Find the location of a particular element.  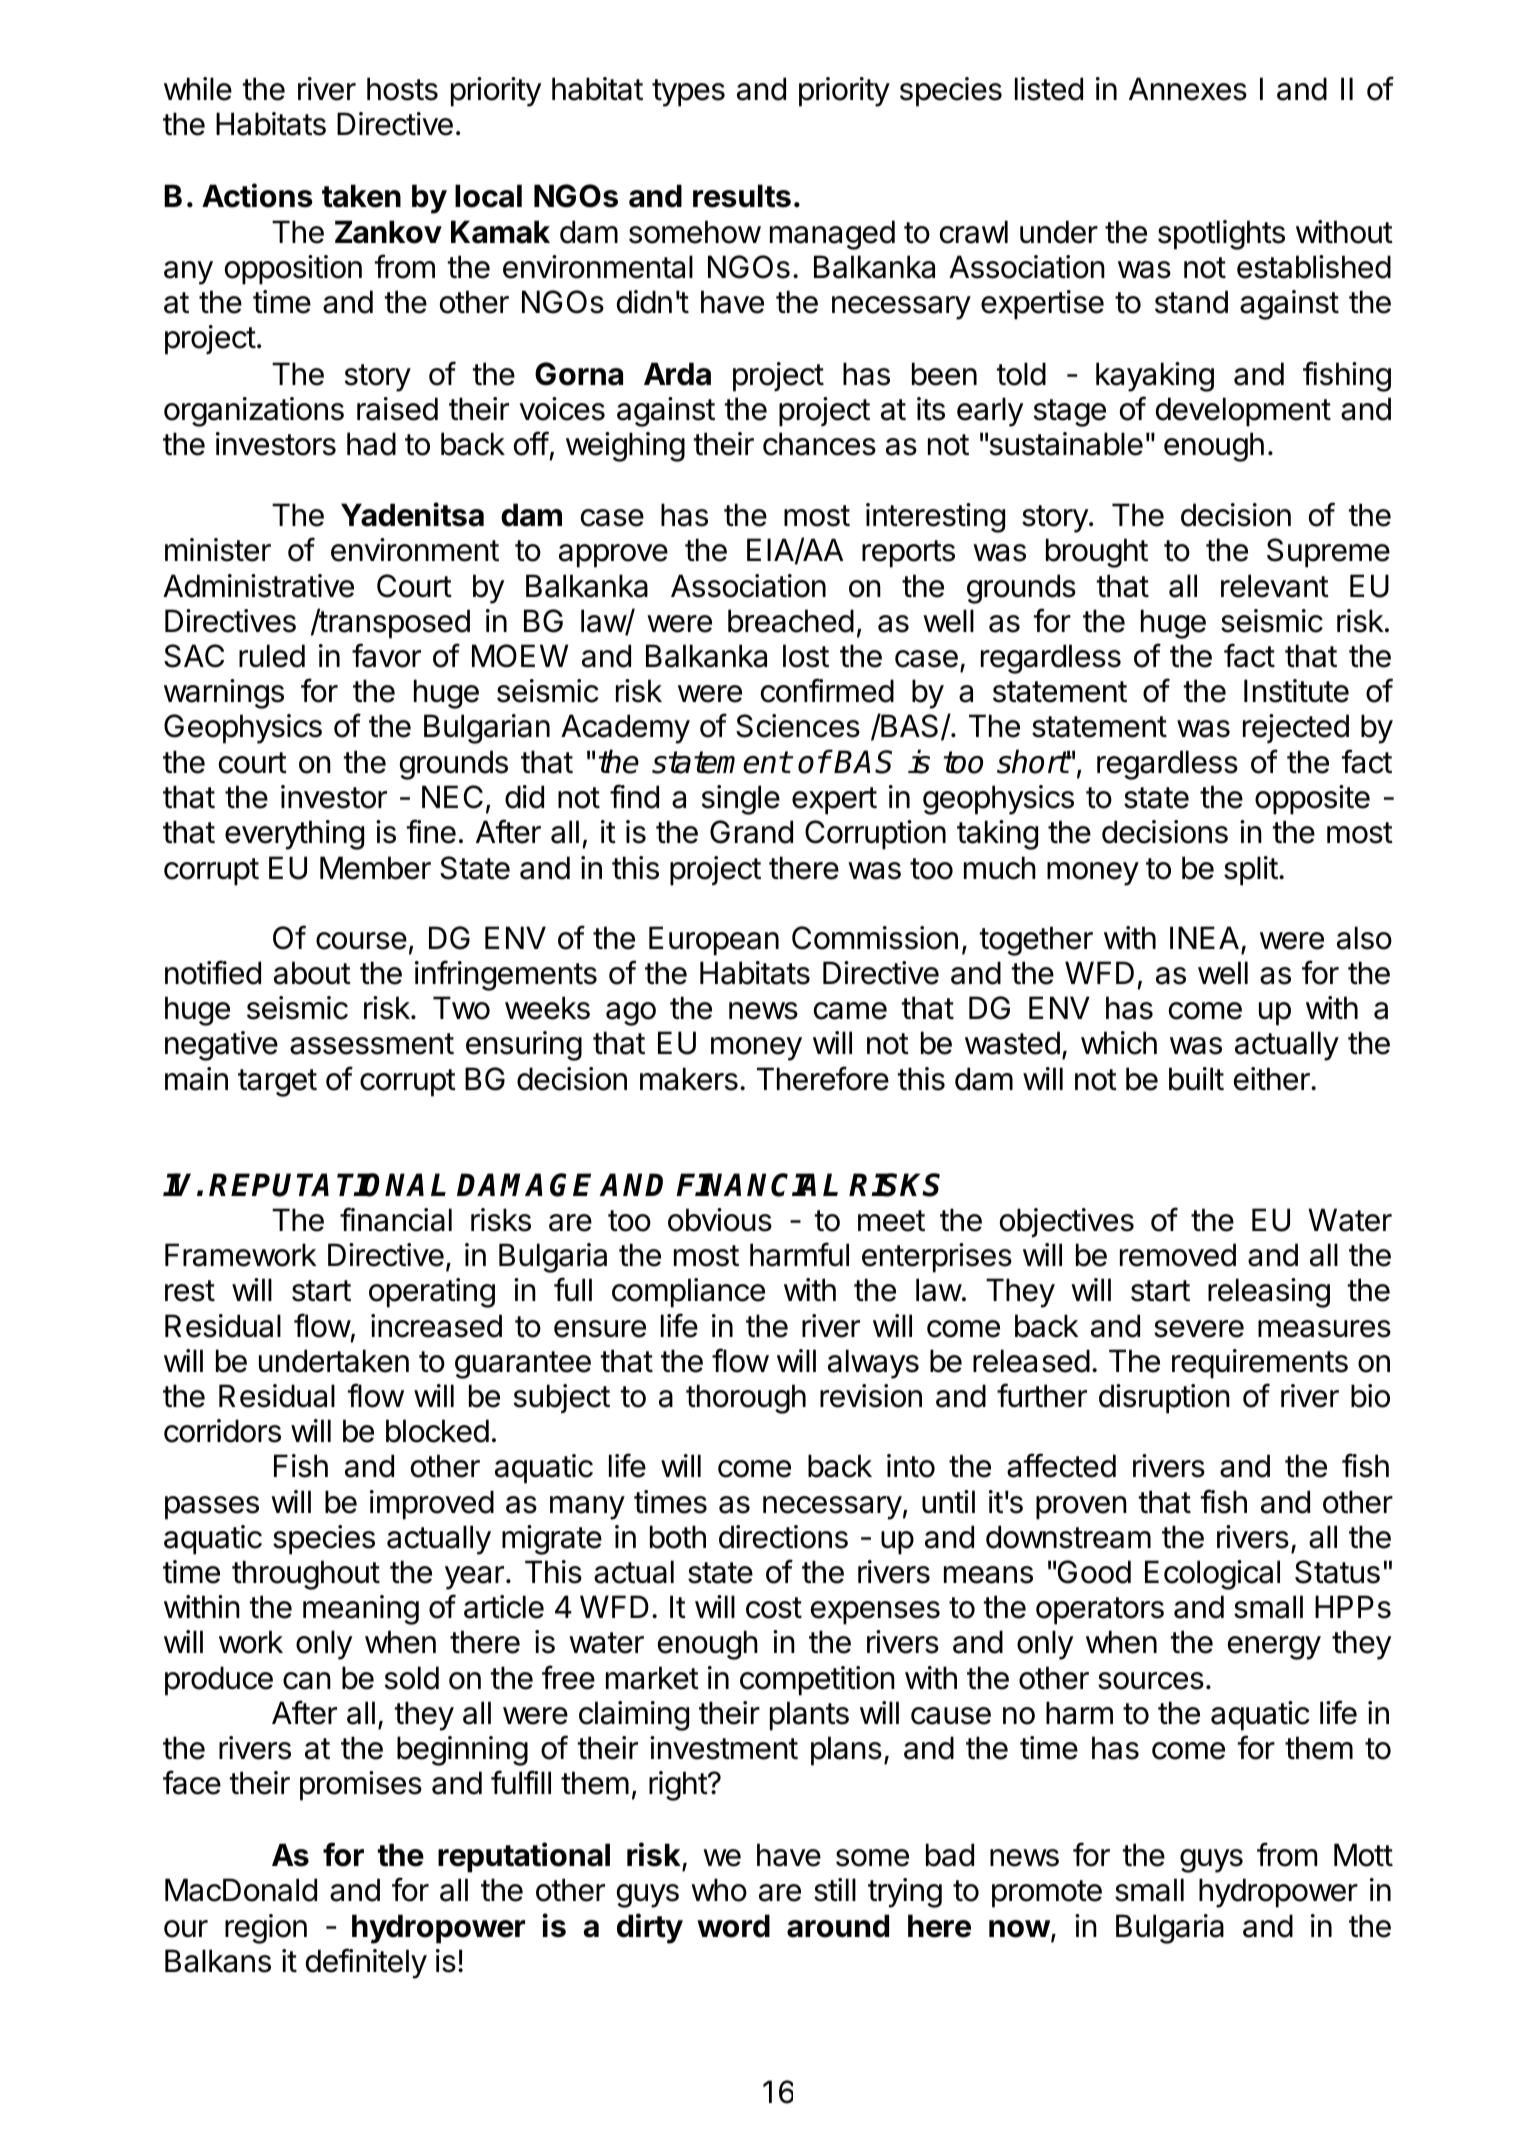

built is located at coordinates (1196, 1079).
